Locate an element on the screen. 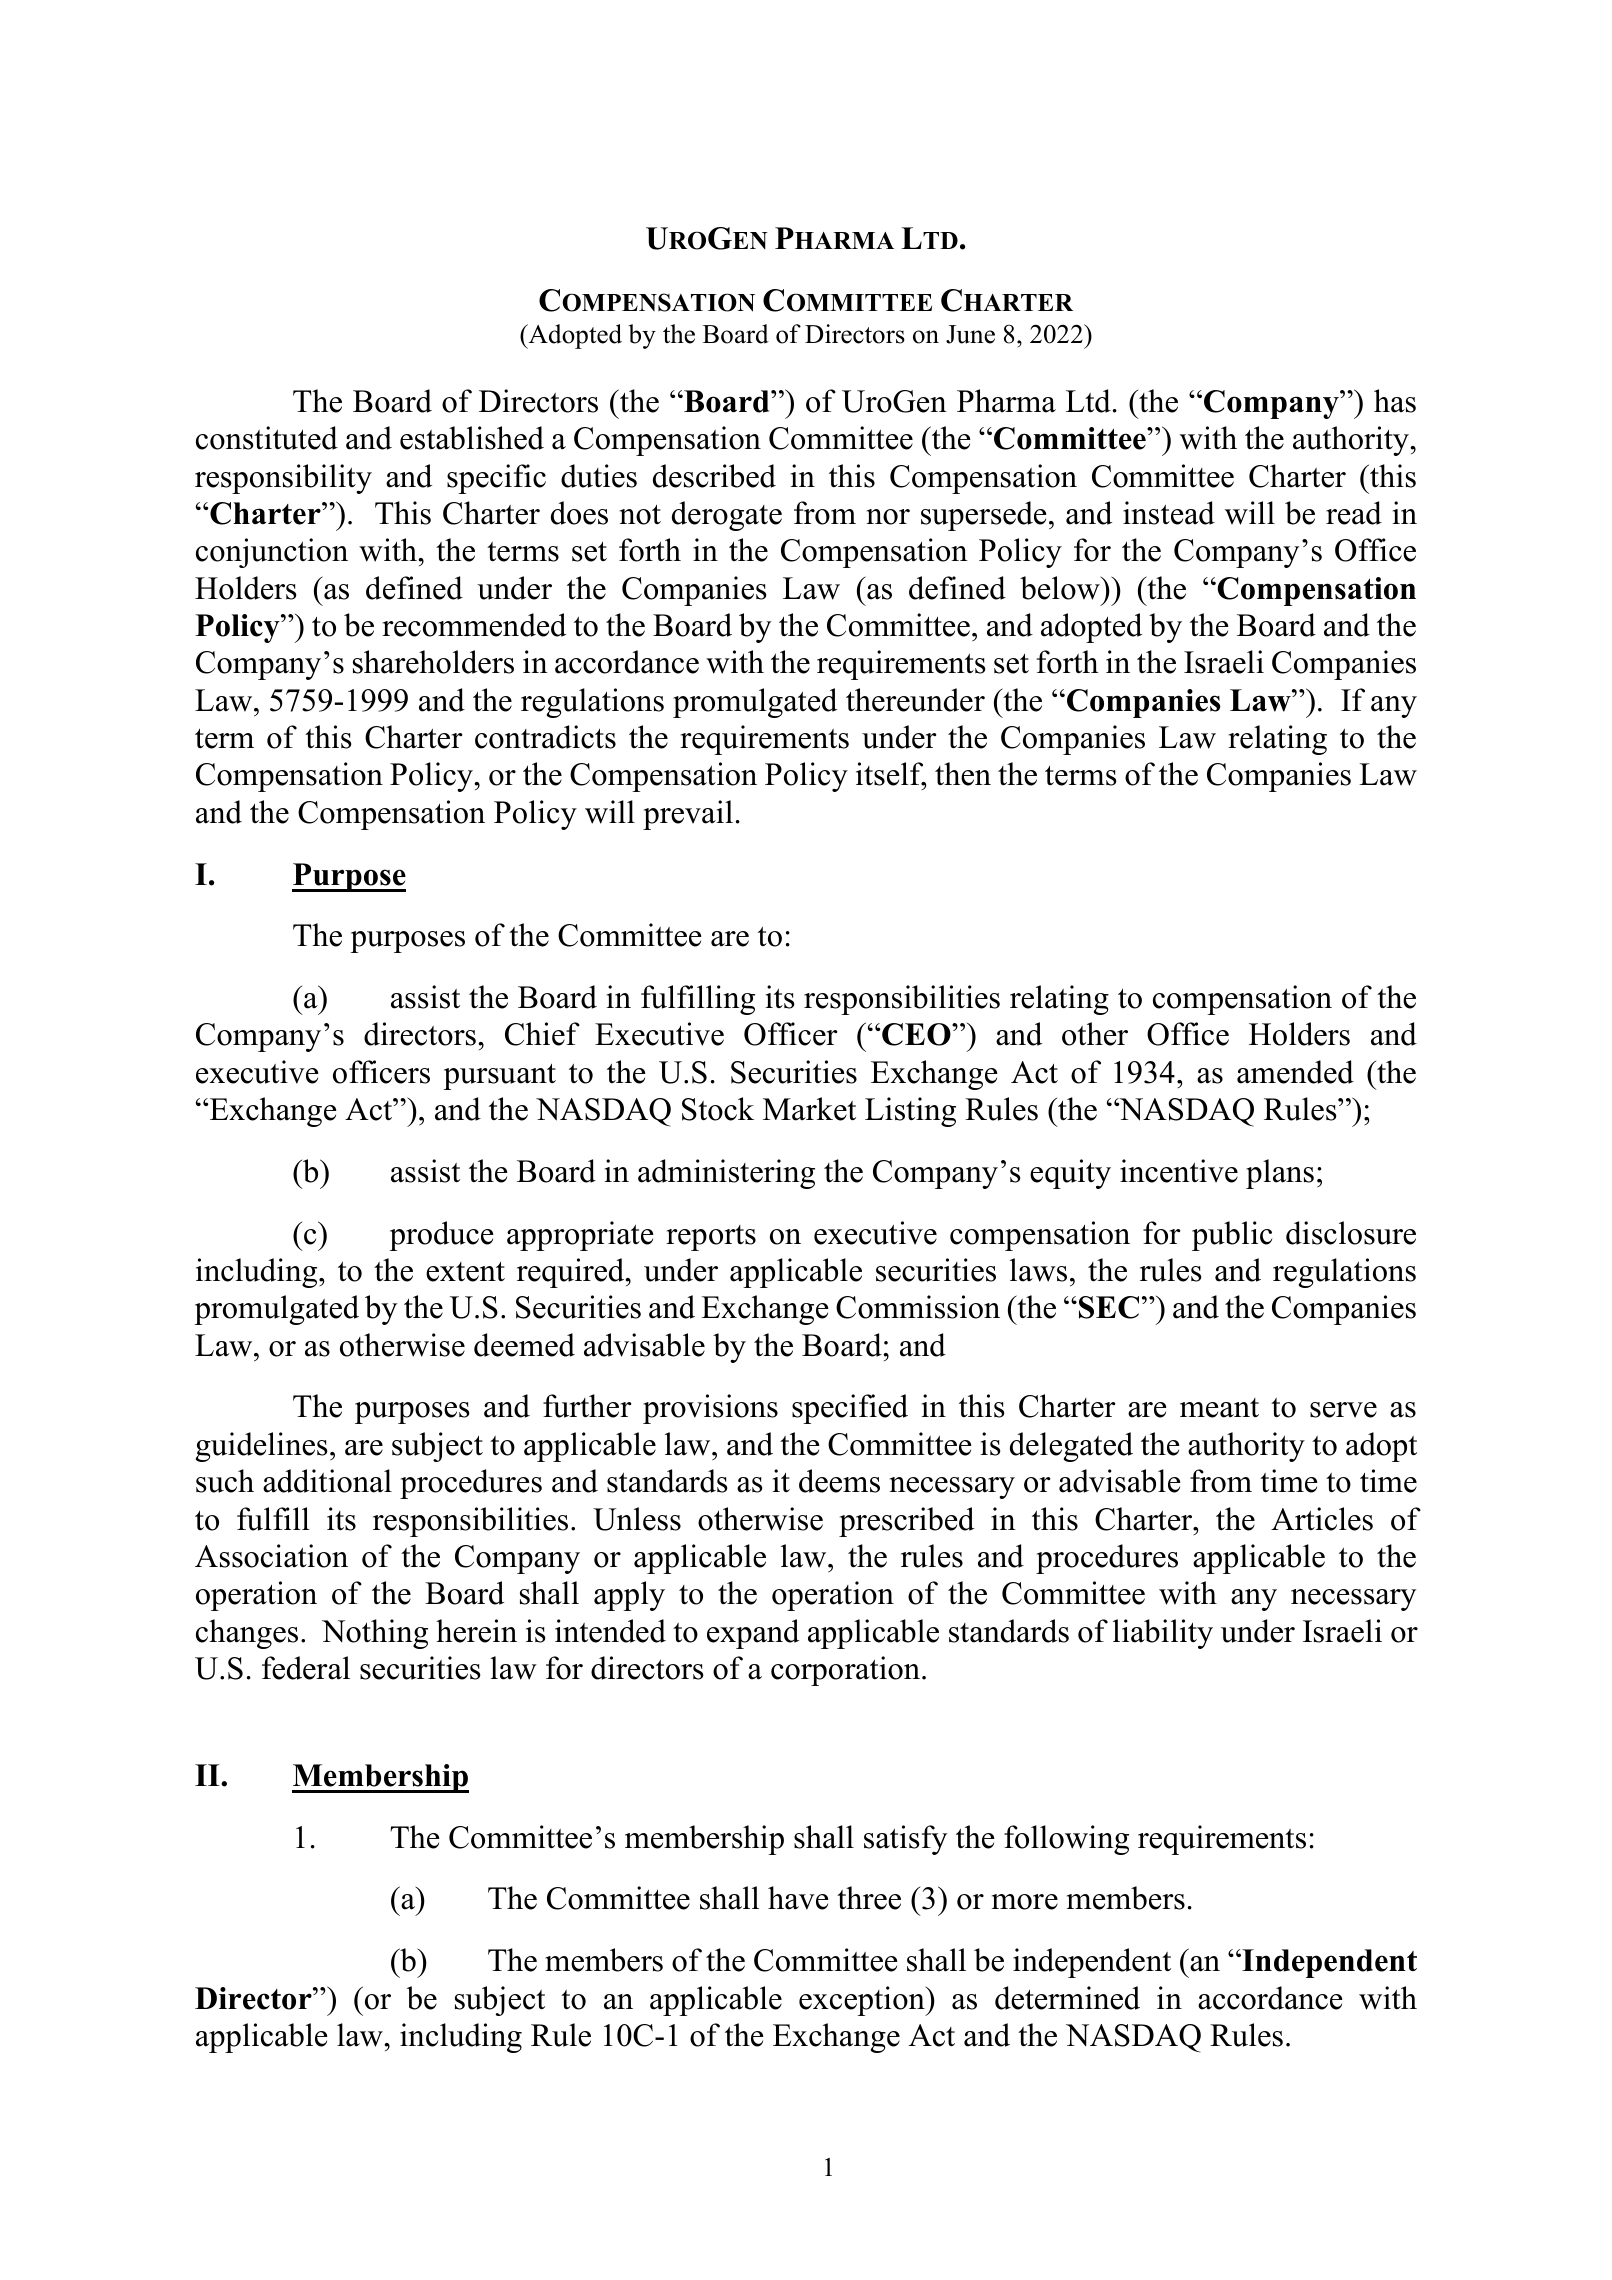 The height and width of the screenshot is (2280, 1612). produce is located at coordinates (441, 1236).
